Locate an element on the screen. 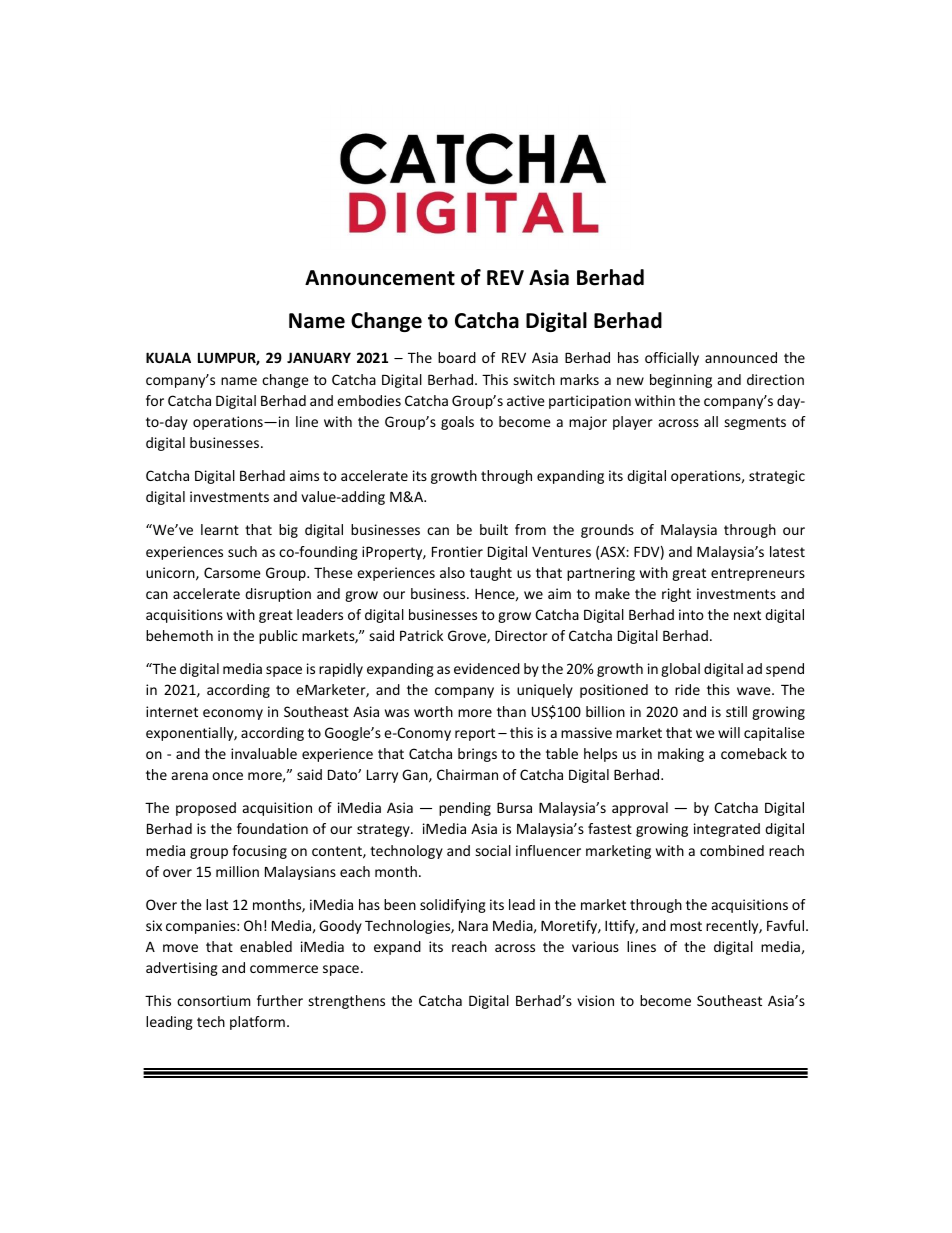 The width and height of the screenshot is (952, 1233). aims is located at coordinates (304, 475).
